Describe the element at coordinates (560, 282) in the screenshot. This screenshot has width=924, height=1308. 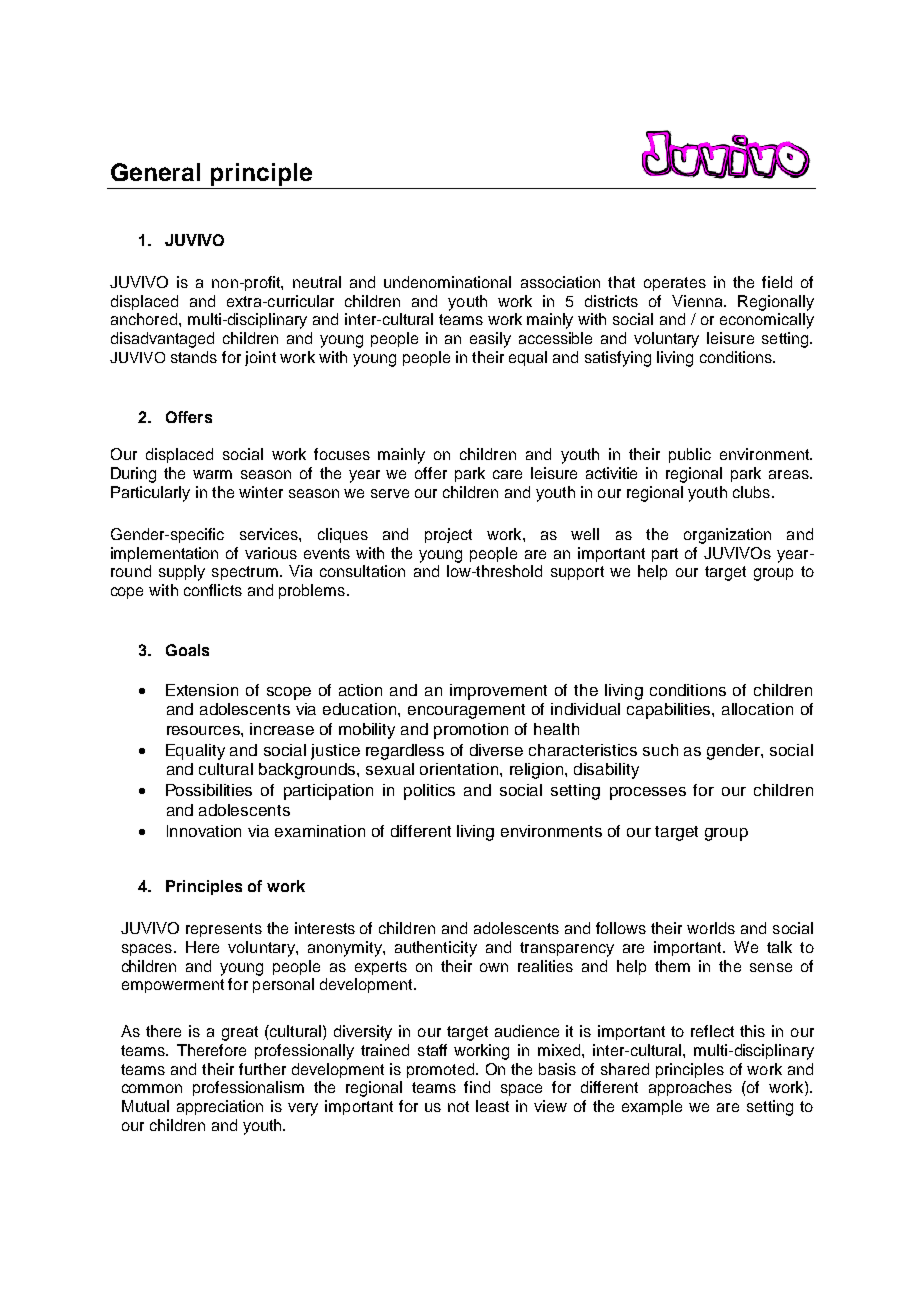
I see `association` at that location.
